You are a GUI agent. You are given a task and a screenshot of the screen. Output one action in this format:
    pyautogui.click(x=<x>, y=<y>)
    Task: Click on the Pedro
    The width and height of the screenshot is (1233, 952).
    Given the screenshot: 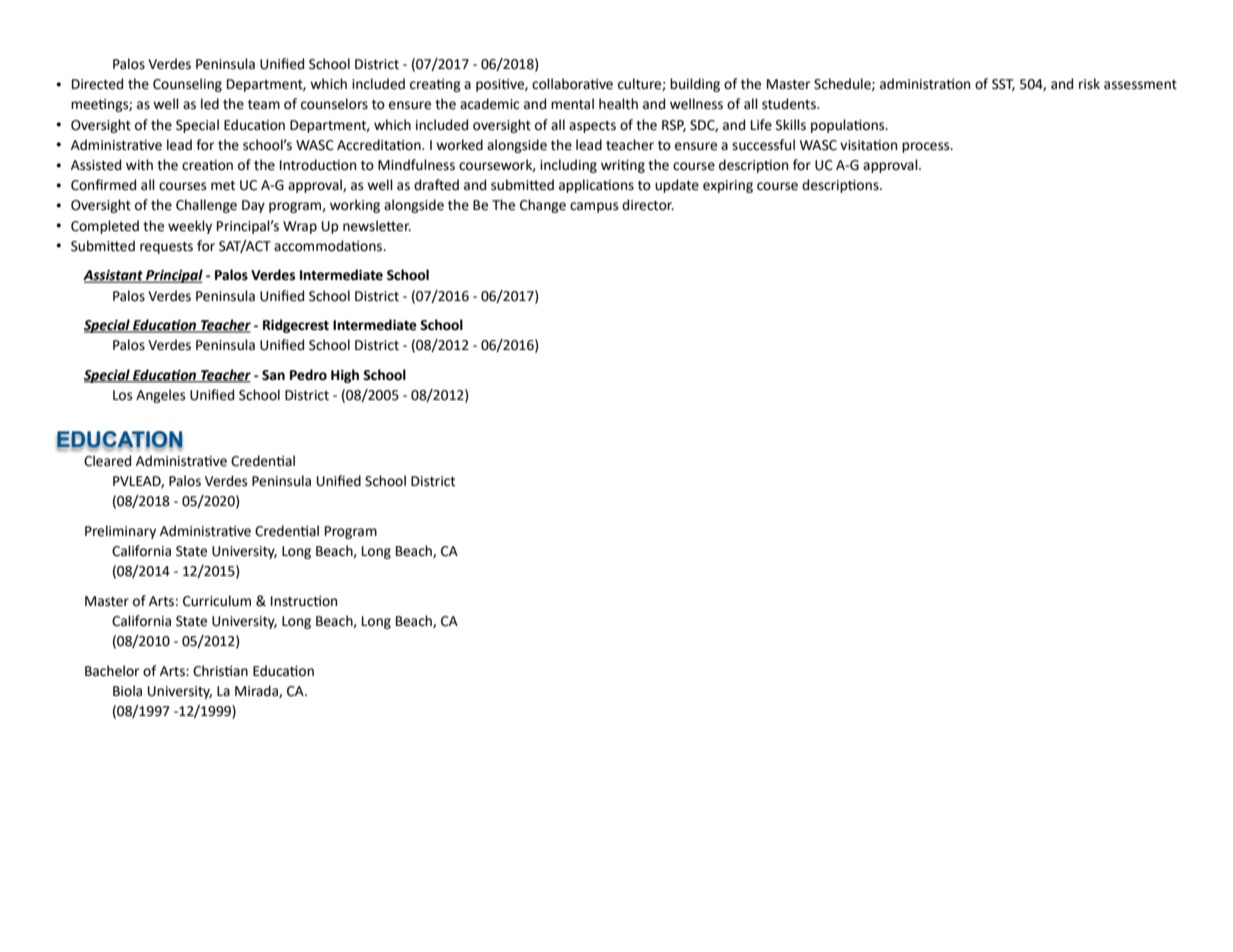 What is the action you would take?
    pyautogui.click(x=308, y=375)
